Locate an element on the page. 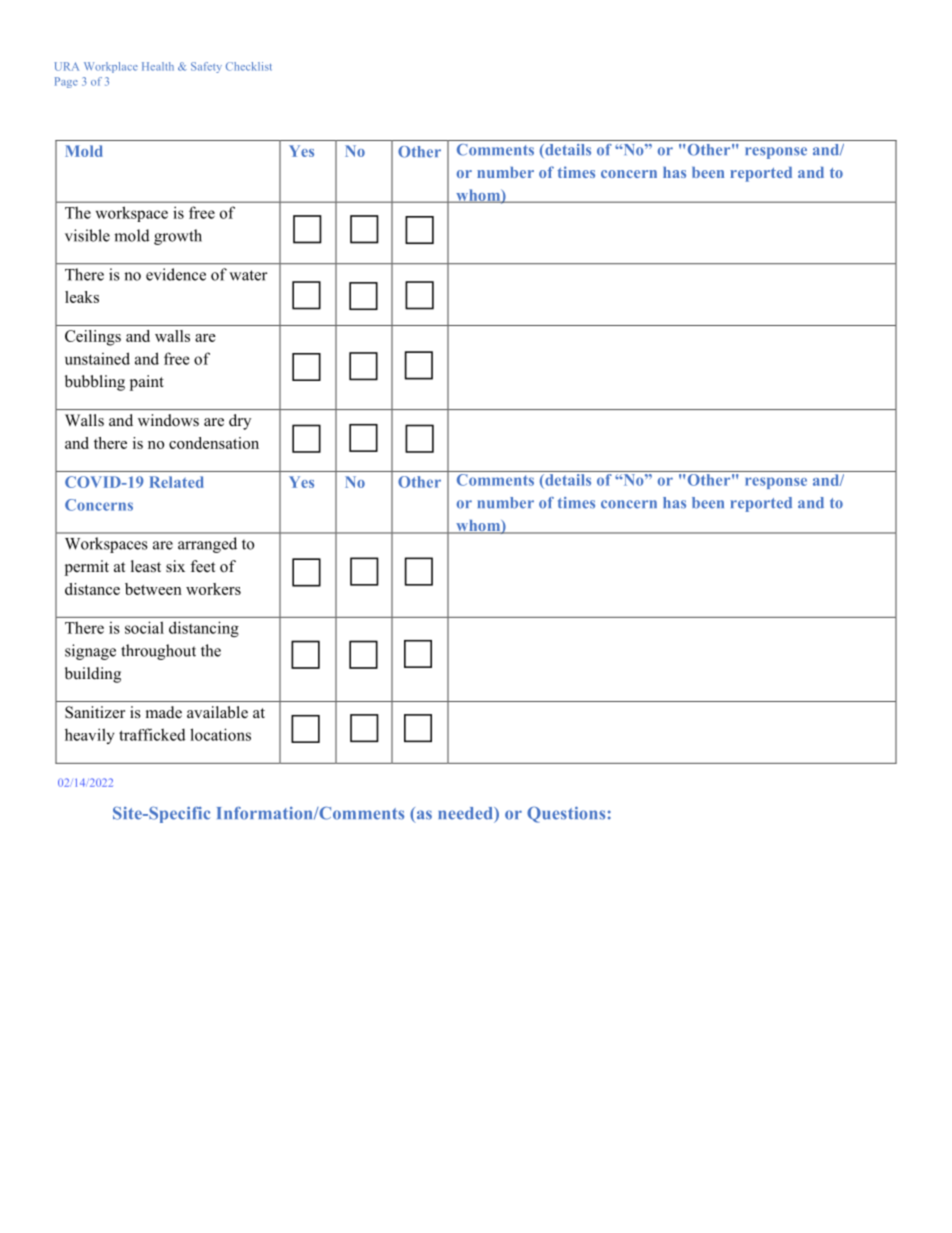 This page has width=952, height=1233. workers is located at coordinates (213, 589).
